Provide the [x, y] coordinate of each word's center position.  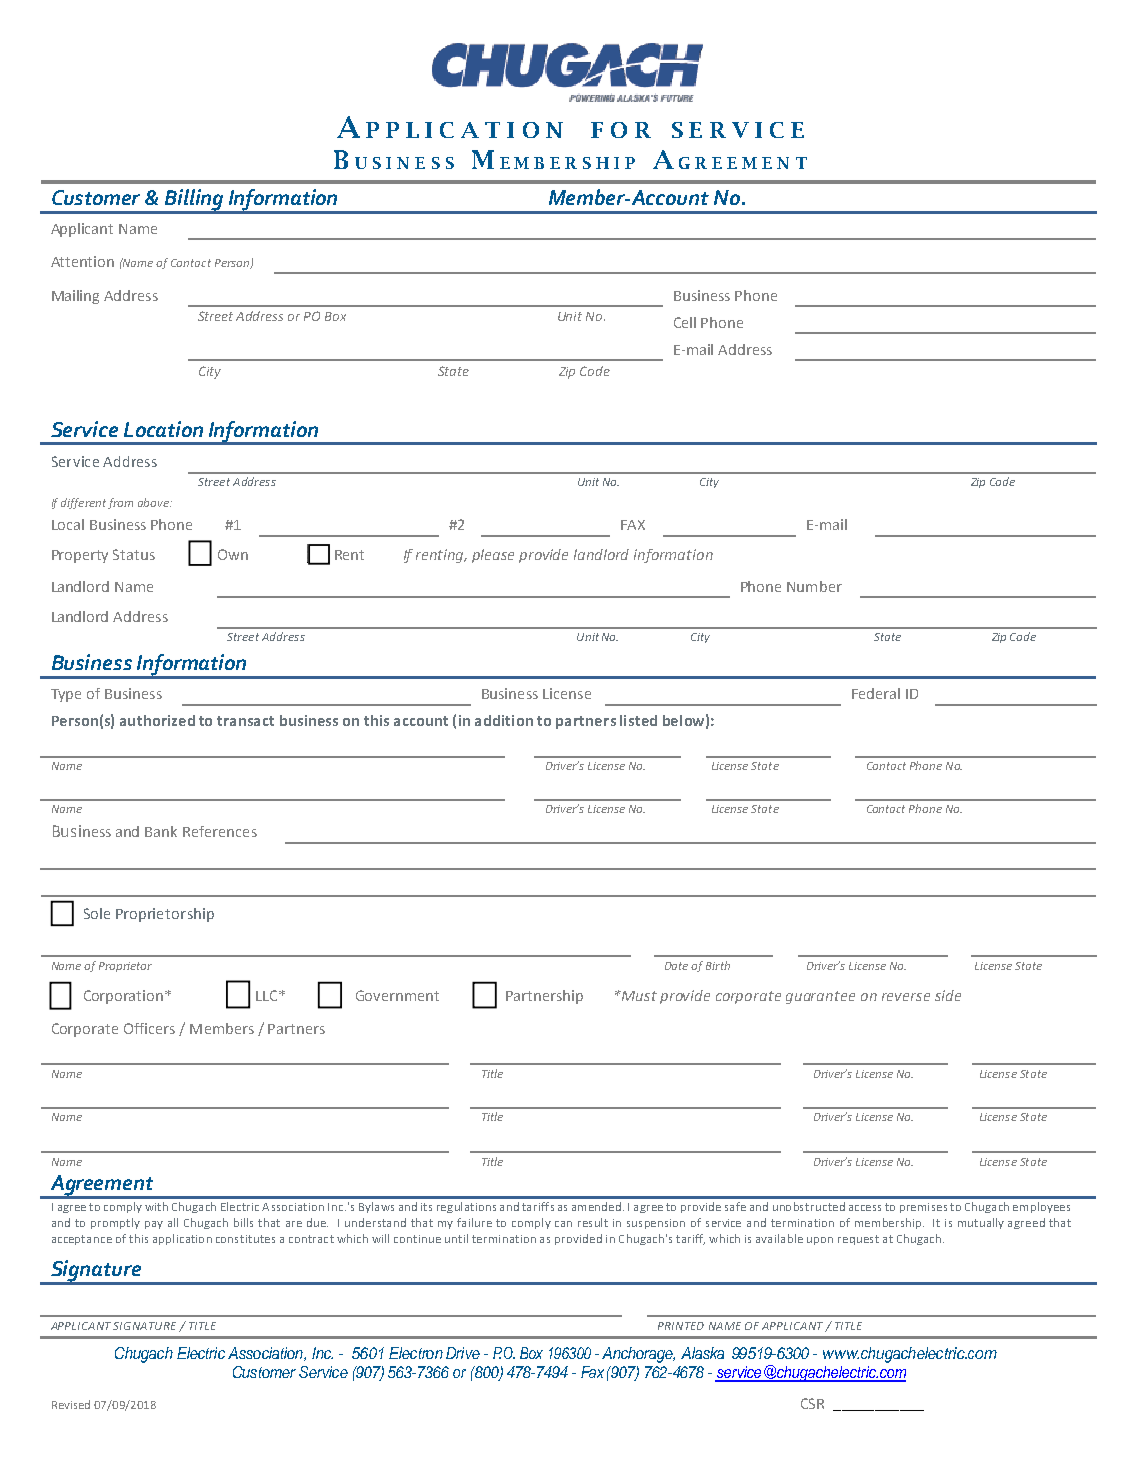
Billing [193, 201]
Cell [685, 322]
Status [134, 554]
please [493, 556]
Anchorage [638, 1355]
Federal [876, 693]
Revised [71, 1404]
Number [814, 586]
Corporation [125, 997]
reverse [906, 997]
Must [638, 996]
